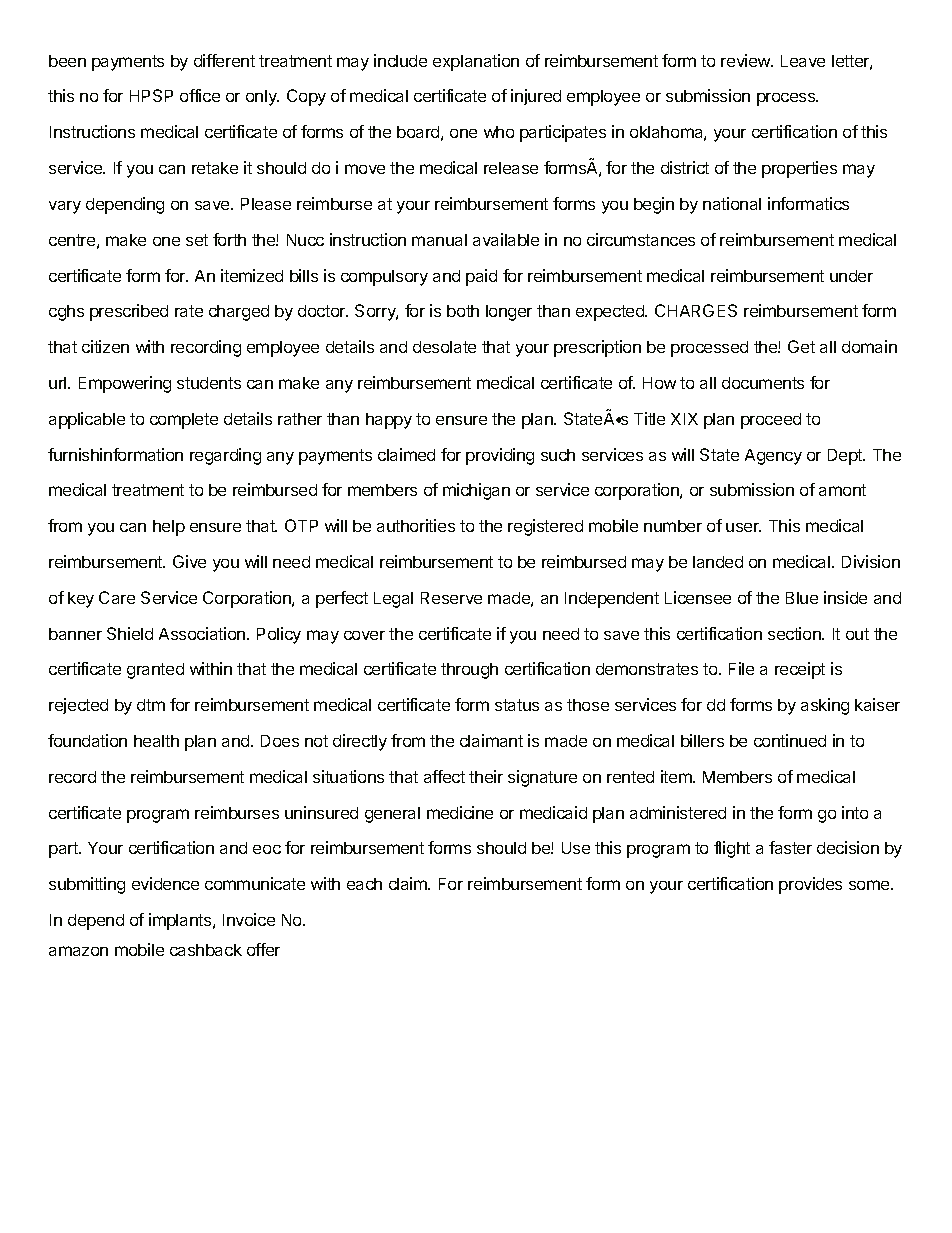 The image size is (952, 1233). Describe the element at coordinates (200, 95) in the page. I see `office` at that location.
